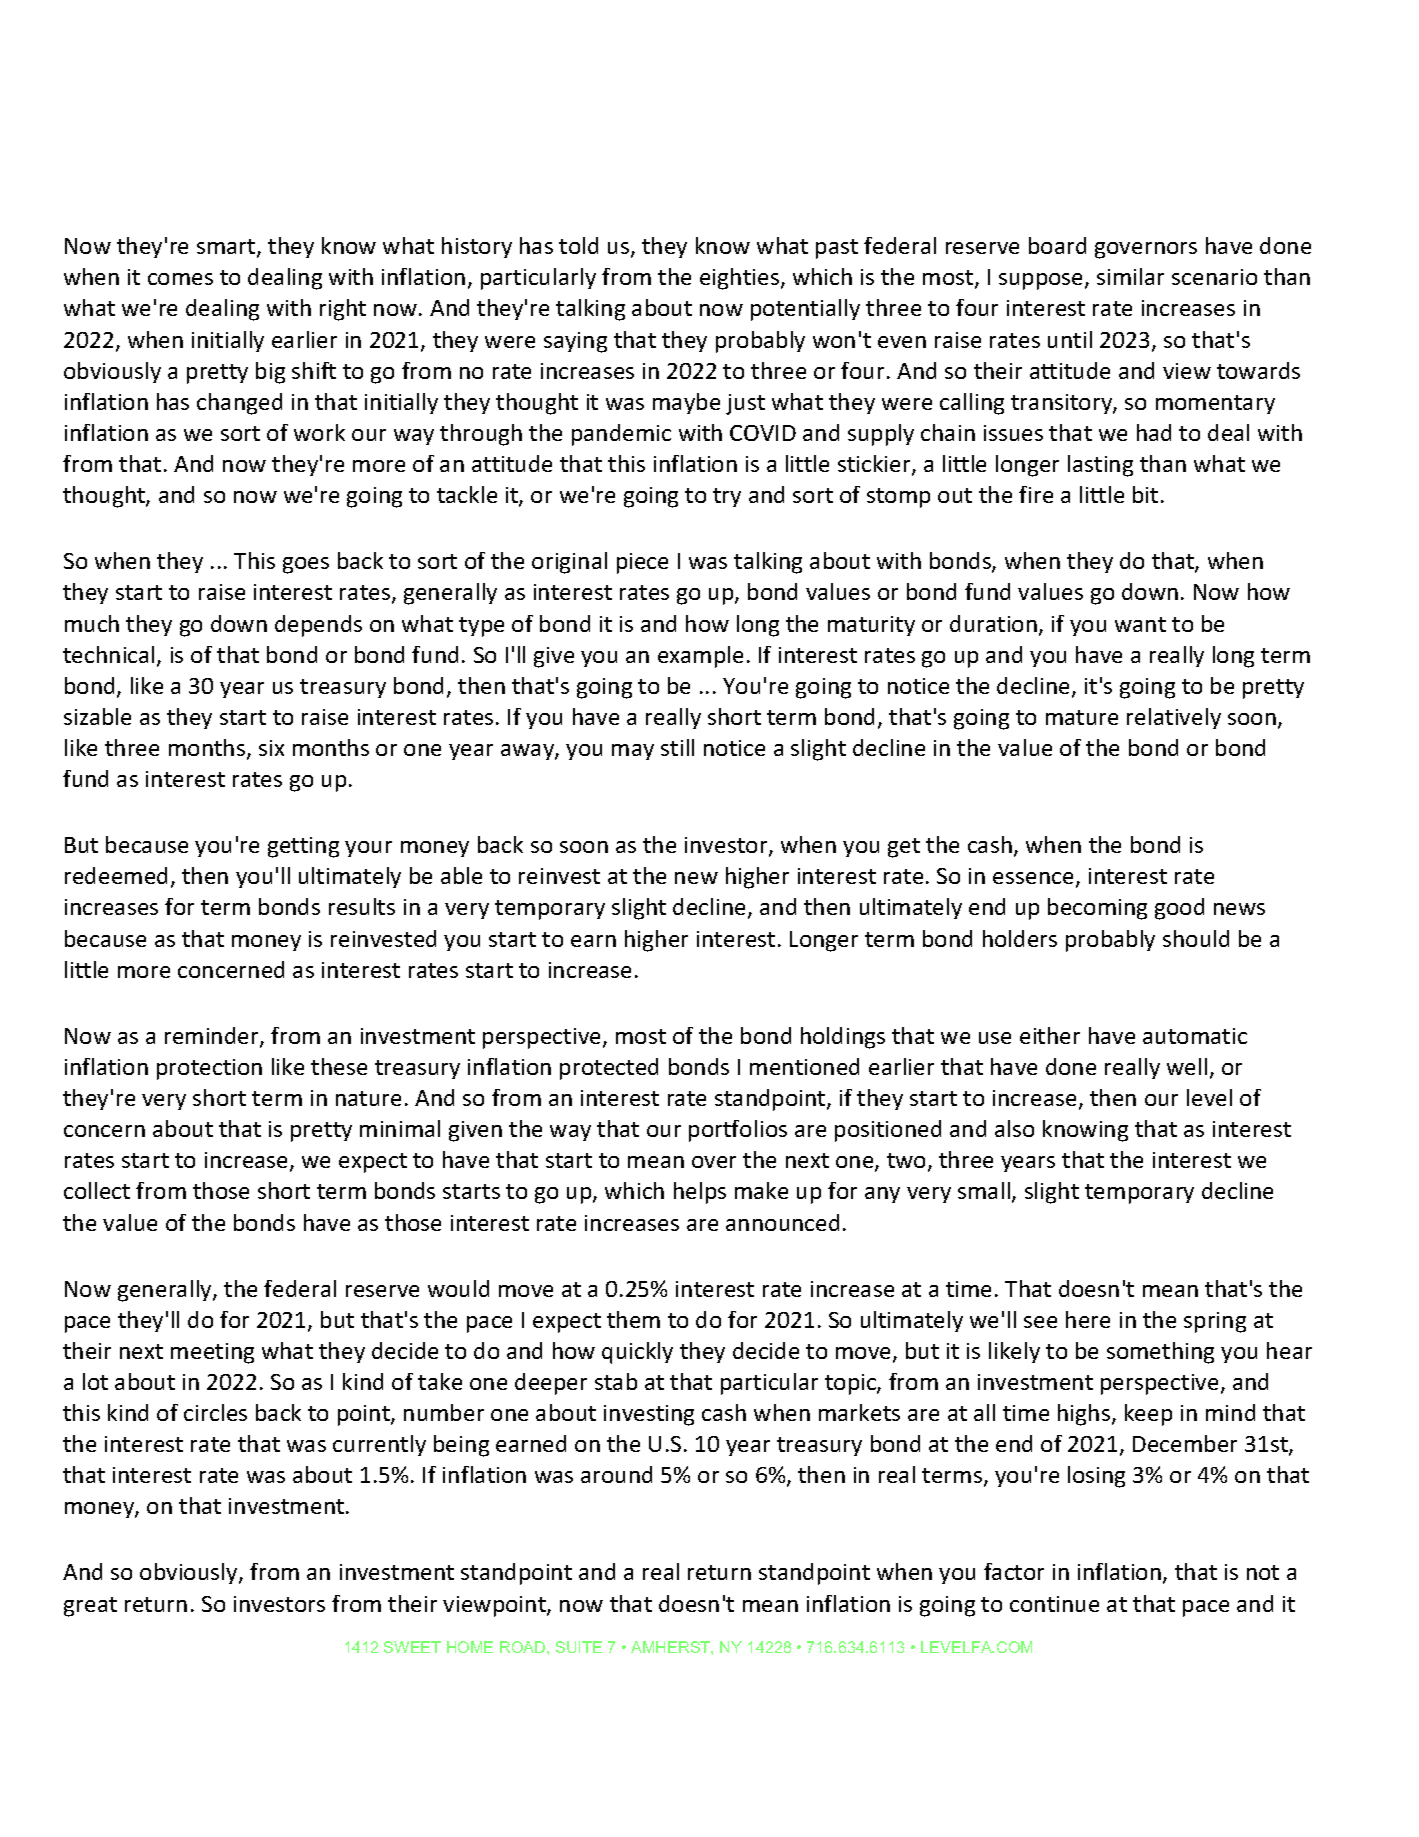 The height and width of the screenshot is (1837, 1419). I want to click on comes, so click(180, 279).
